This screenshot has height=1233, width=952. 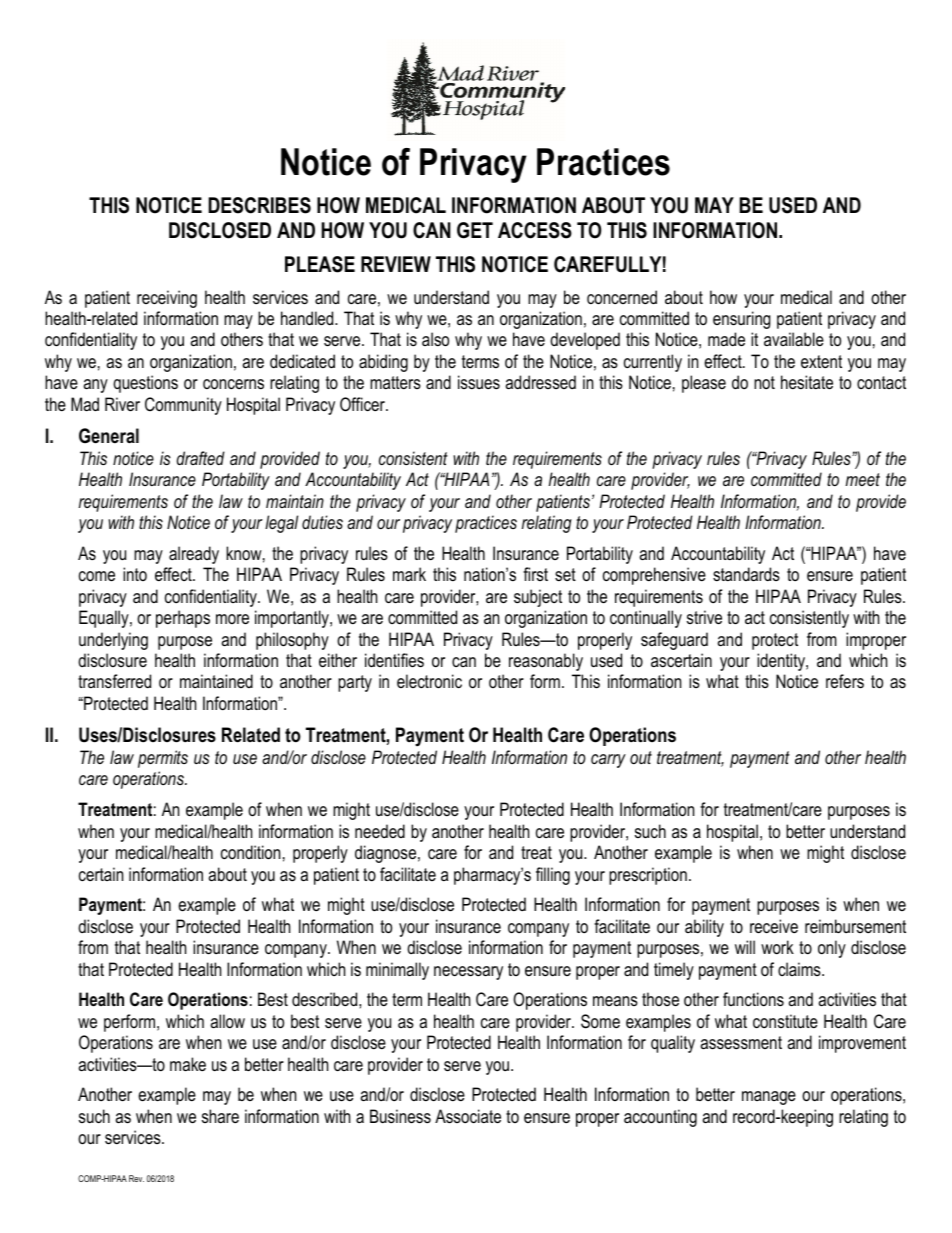 What do you see at coordinates (742, 320) in the screenshot?
I see `ensuring` at bounding box center [742, 320].
